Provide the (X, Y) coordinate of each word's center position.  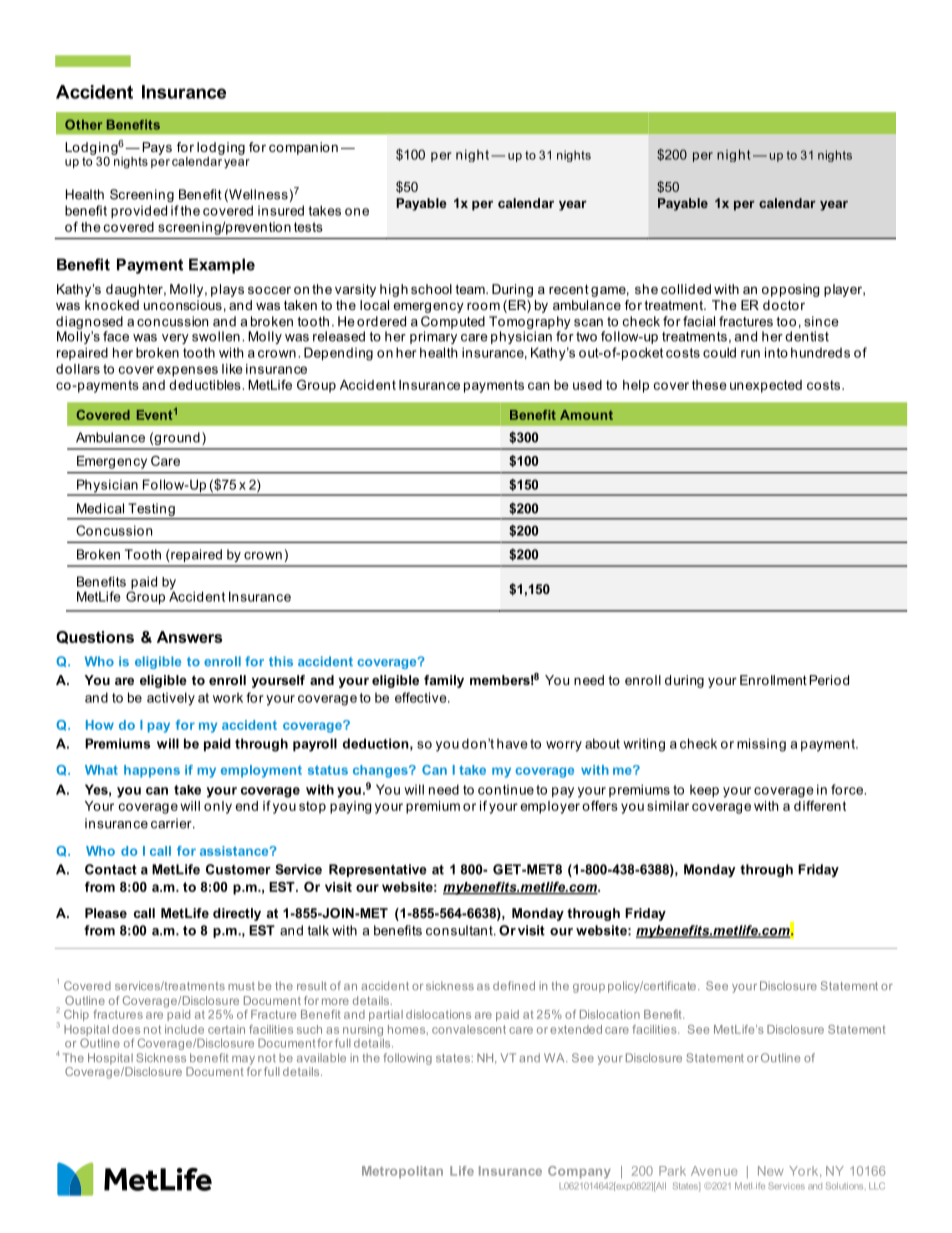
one (357, 212)
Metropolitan (402, 1172)
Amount (586, 415)
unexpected (766, 386)
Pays (157, 148)
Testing (152, 509)
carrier (172, 823)
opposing (791, 290)
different (820, 805)
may (243, 1060)
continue (506, 790)
